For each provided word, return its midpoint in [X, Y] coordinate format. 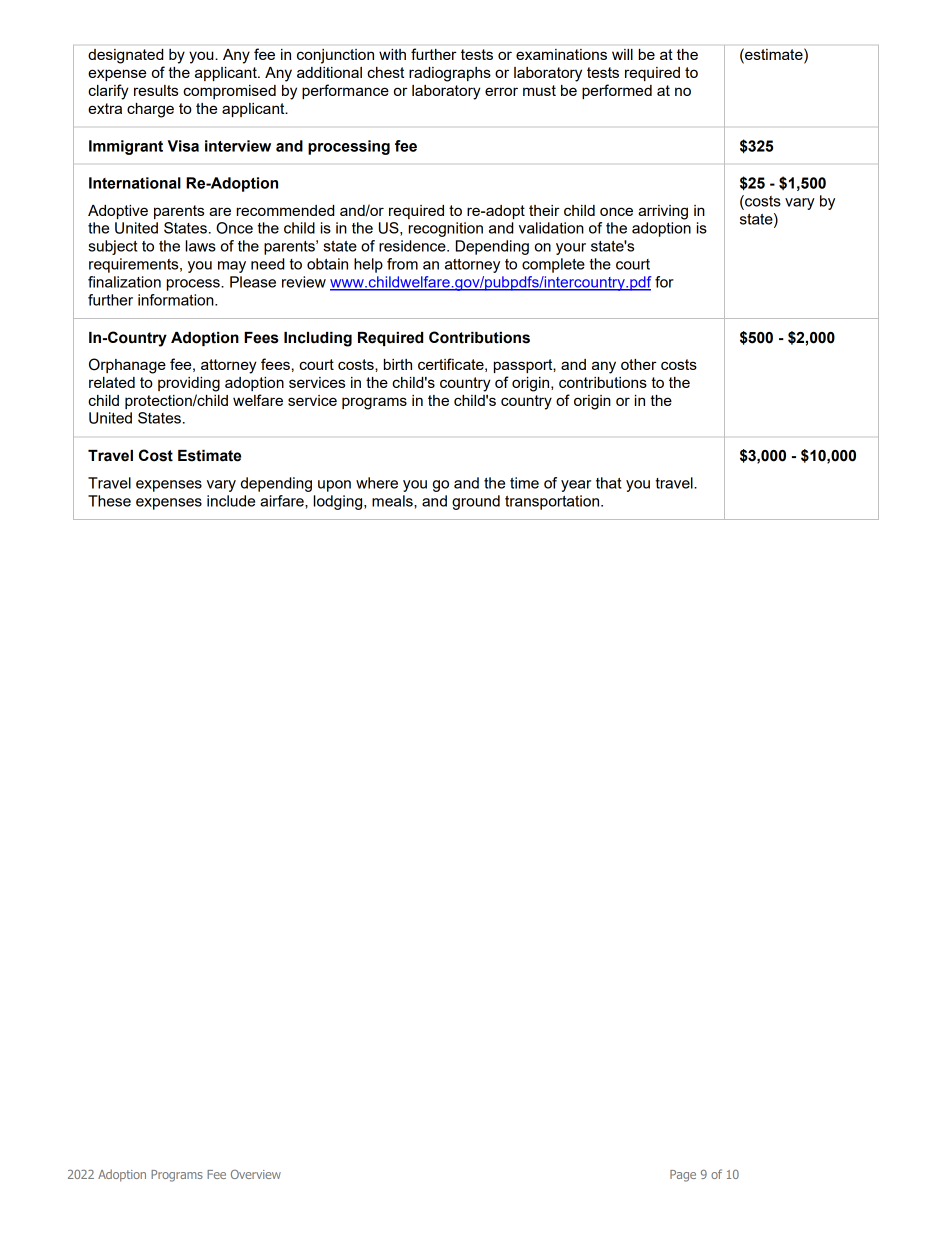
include [231, 501]
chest [385, 72]
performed [617, 91]
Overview [256, 1174]
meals [393, 501]
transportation [553, 502]
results [156, 90]
